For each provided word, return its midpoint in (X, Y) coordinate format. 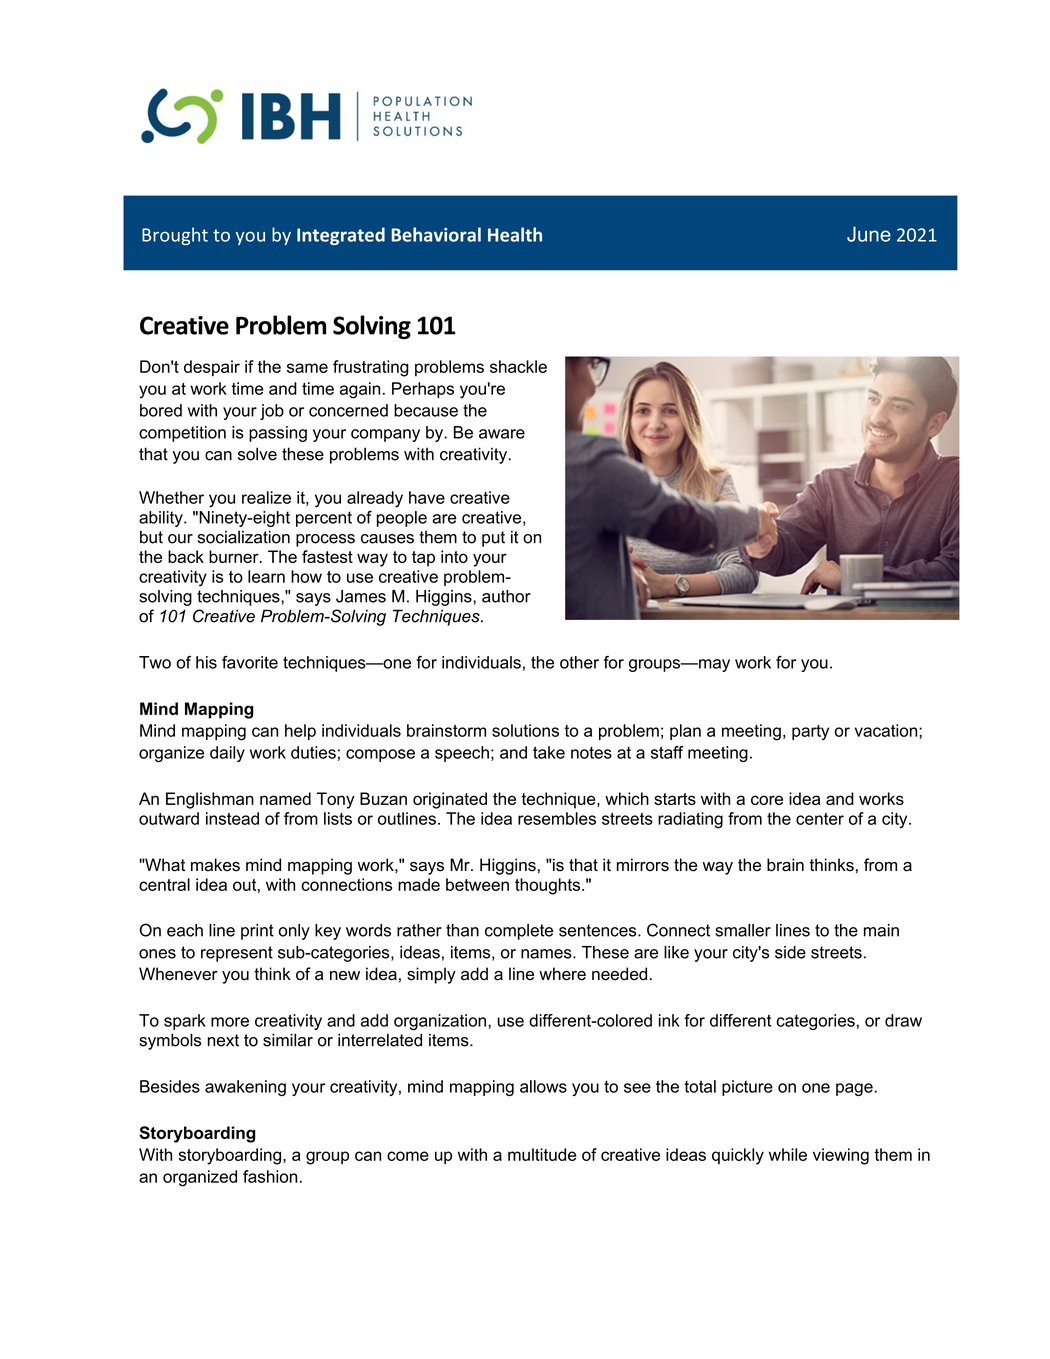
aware (502, 434)
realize (266, 497)
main (881, 930)
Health (515, 234)
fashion (270, 1176)
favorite (250, 662)
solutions (525, 730)
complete (519, 932)
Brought (175, 236)
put (493, 539)
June (869, 234)
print (257, 932)
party (810, 733)
